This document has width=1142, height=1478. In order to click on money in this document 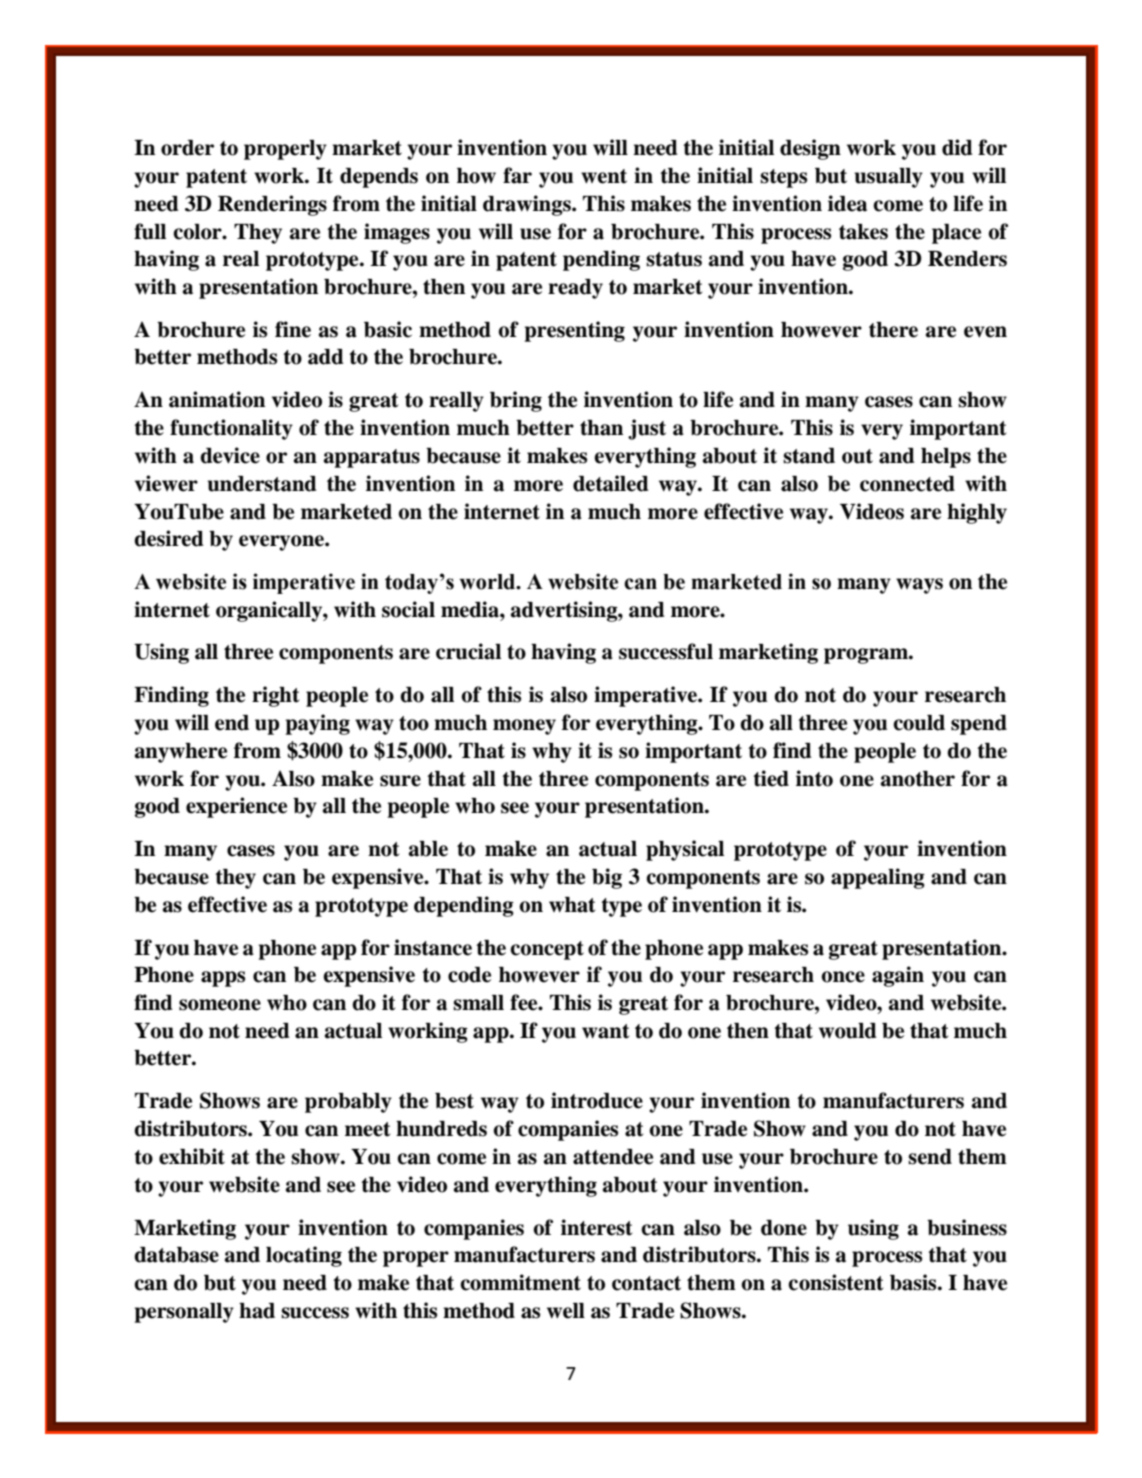, I will do `click(524, 727)`.
